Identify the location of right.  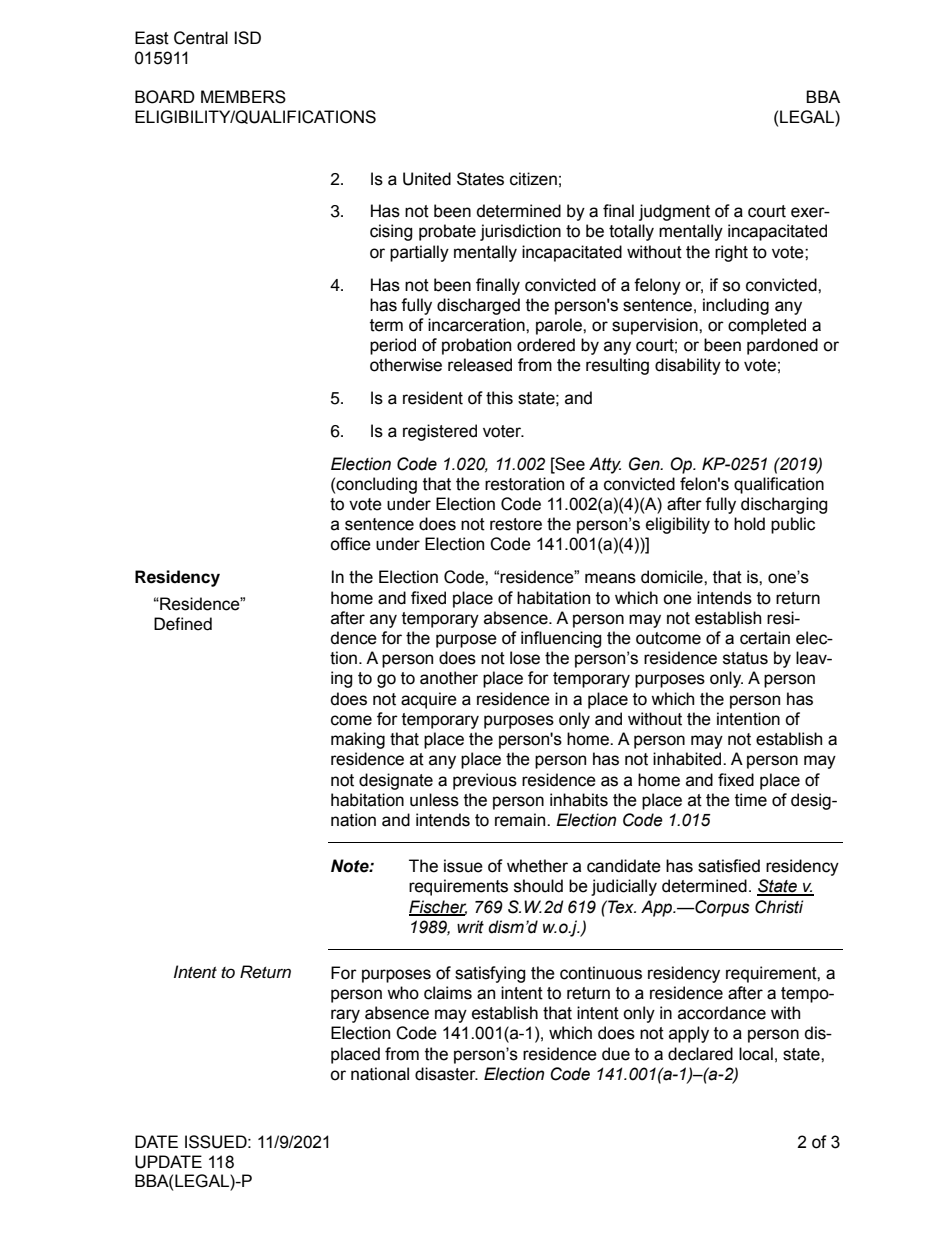
(731, 253).
